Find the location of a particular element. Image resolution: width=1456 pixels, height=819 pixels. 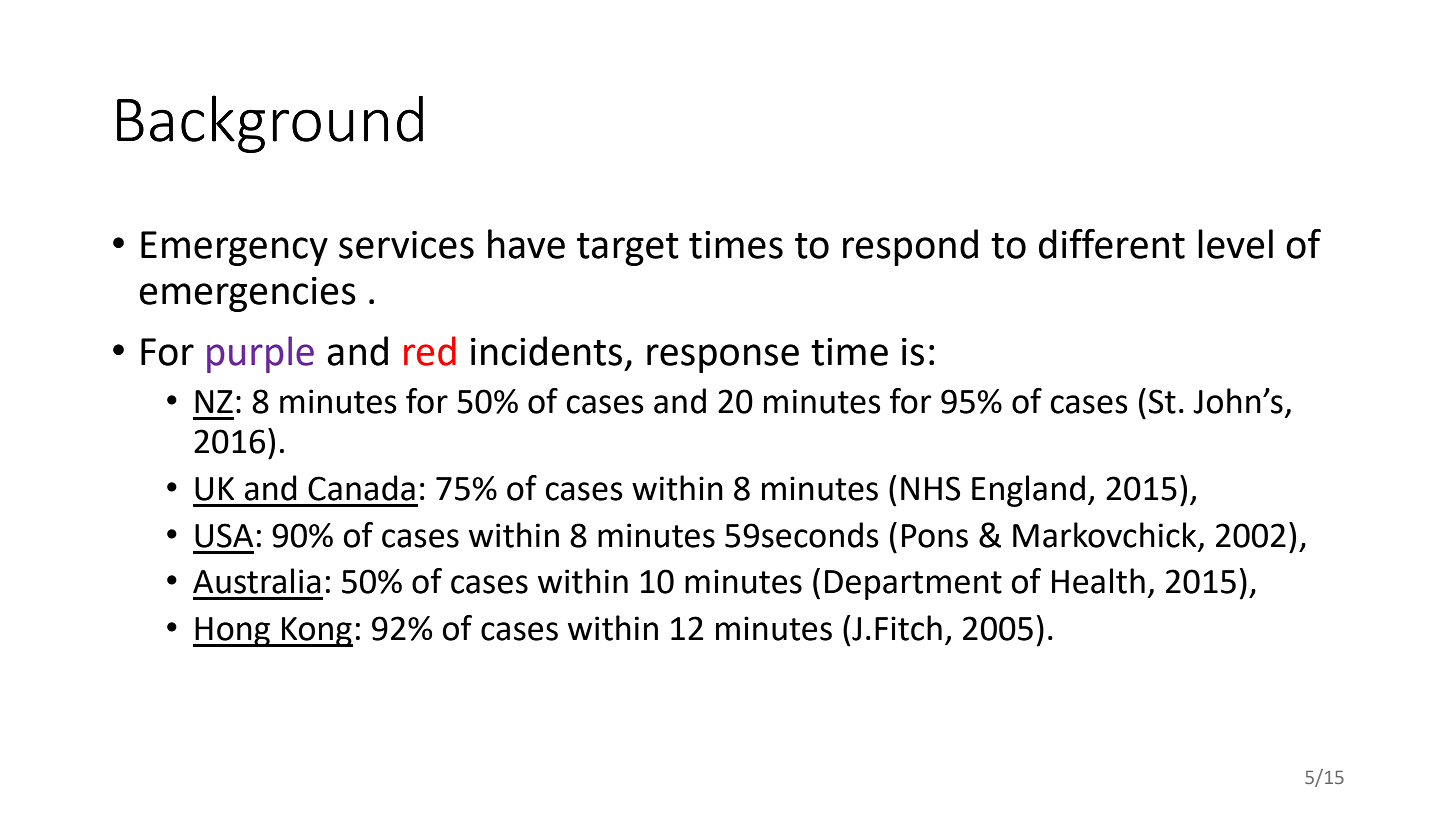

Background is located at coordinates (270, 124).
